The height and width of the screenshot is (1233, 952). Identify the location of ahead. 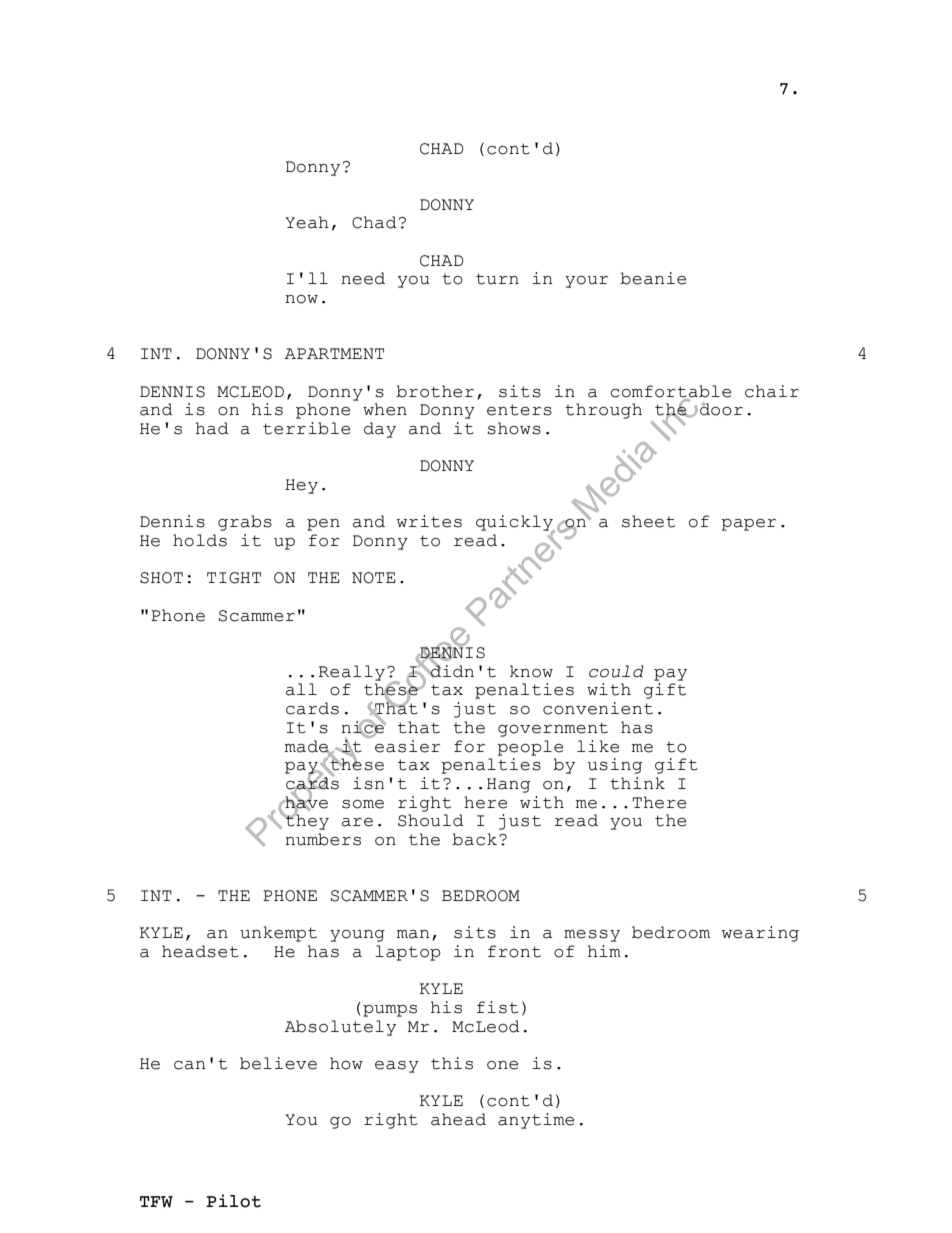
(458, 1119).
